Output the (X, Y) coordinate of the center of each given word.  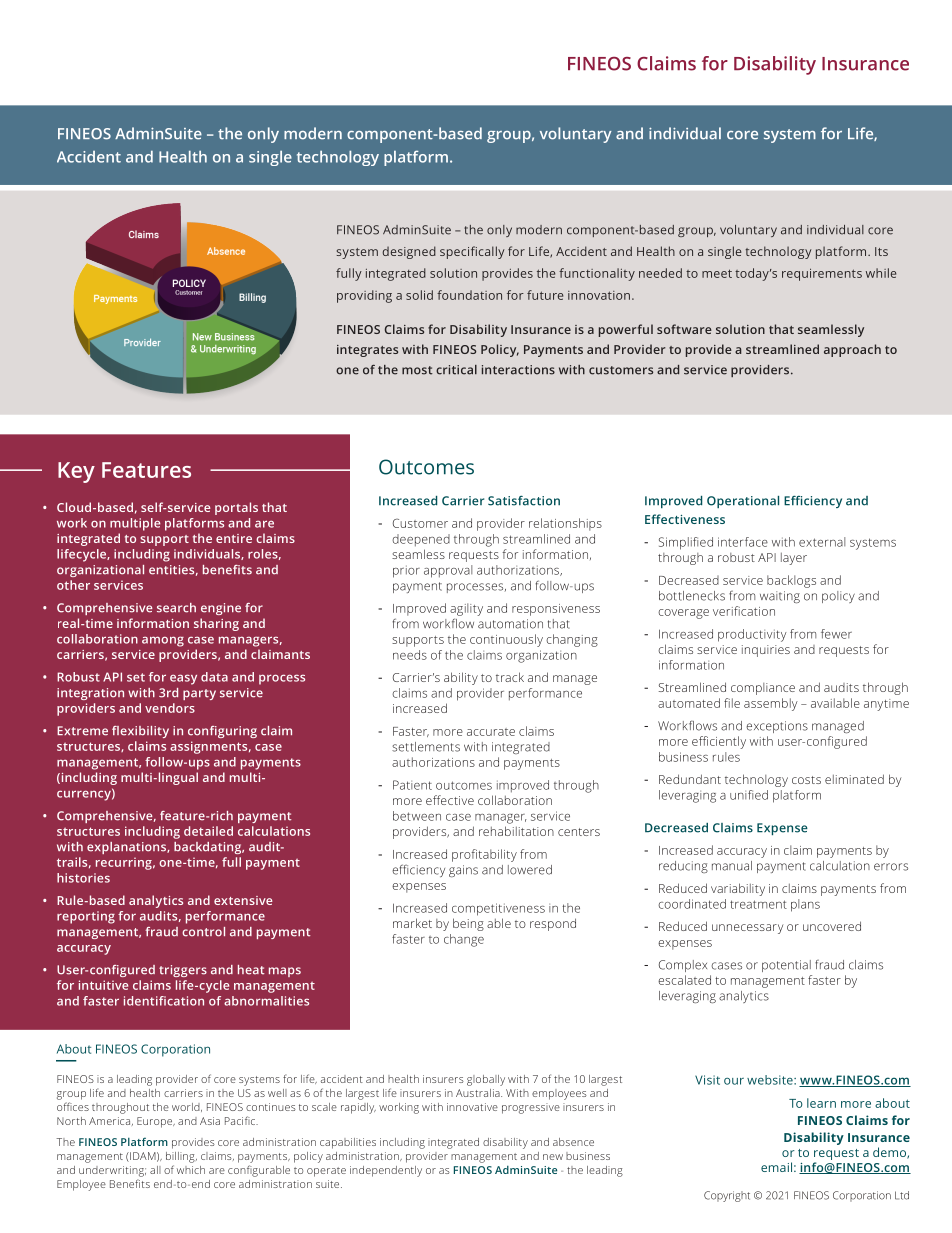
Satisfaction (524, 501)
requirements (822, 274)
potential (786, 966)
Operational (743, 502)
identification (164, 1001)
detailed (208, 831)
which (191, 1170)
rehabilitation (516, 831)
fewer (836, 634)
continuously (506, 640)
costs (806, 780)
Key (76, 472)
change (464, 940)
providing (364, 296)
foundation (469, 295)
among (163, 641)
